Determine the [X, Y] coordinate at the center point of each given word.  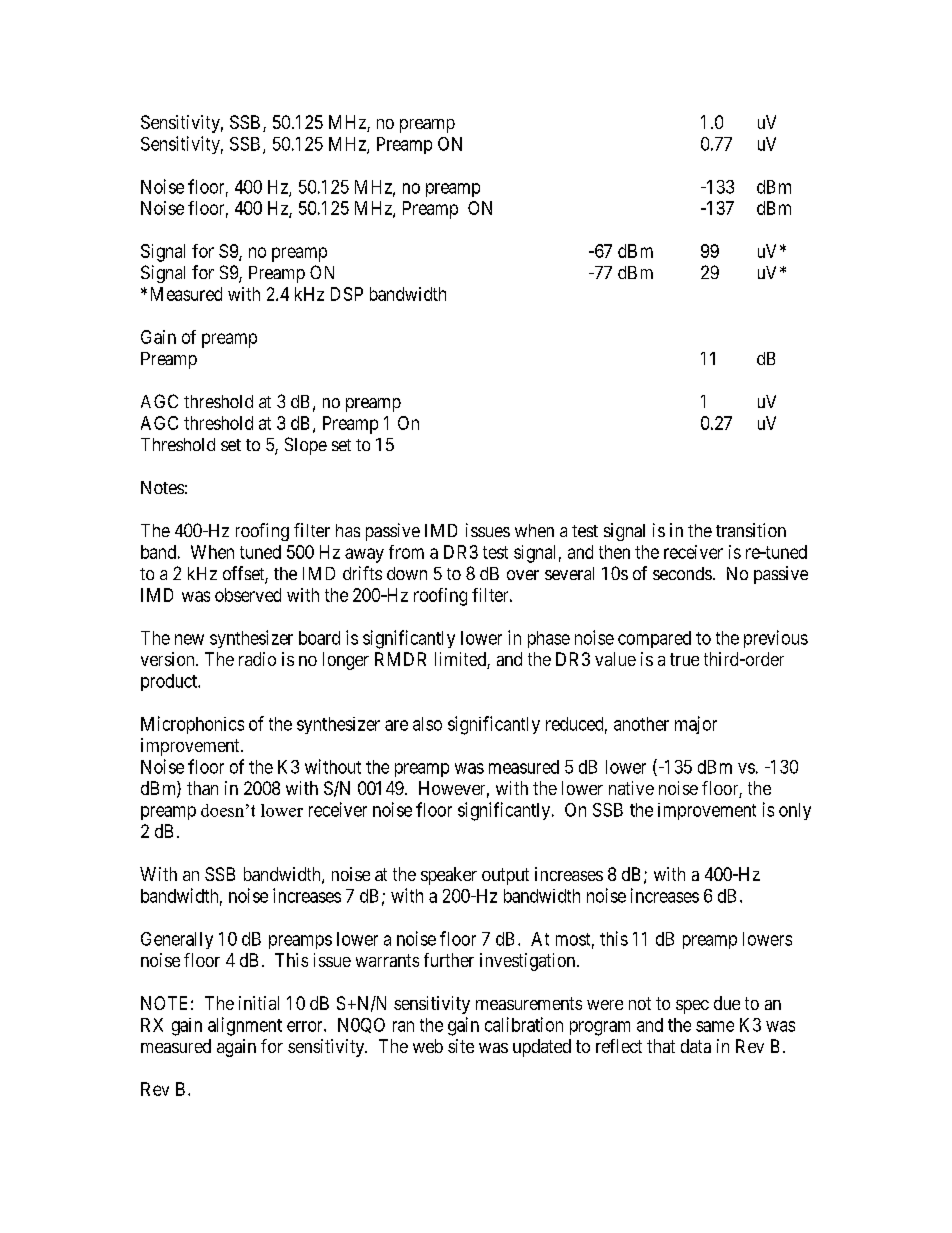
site [461, 1046]
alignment [245, 1026]
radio [257, 659]
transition [751, 530]
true [684, 659]
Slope [306, 446]
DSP [347, 294]
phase [549, 639]
